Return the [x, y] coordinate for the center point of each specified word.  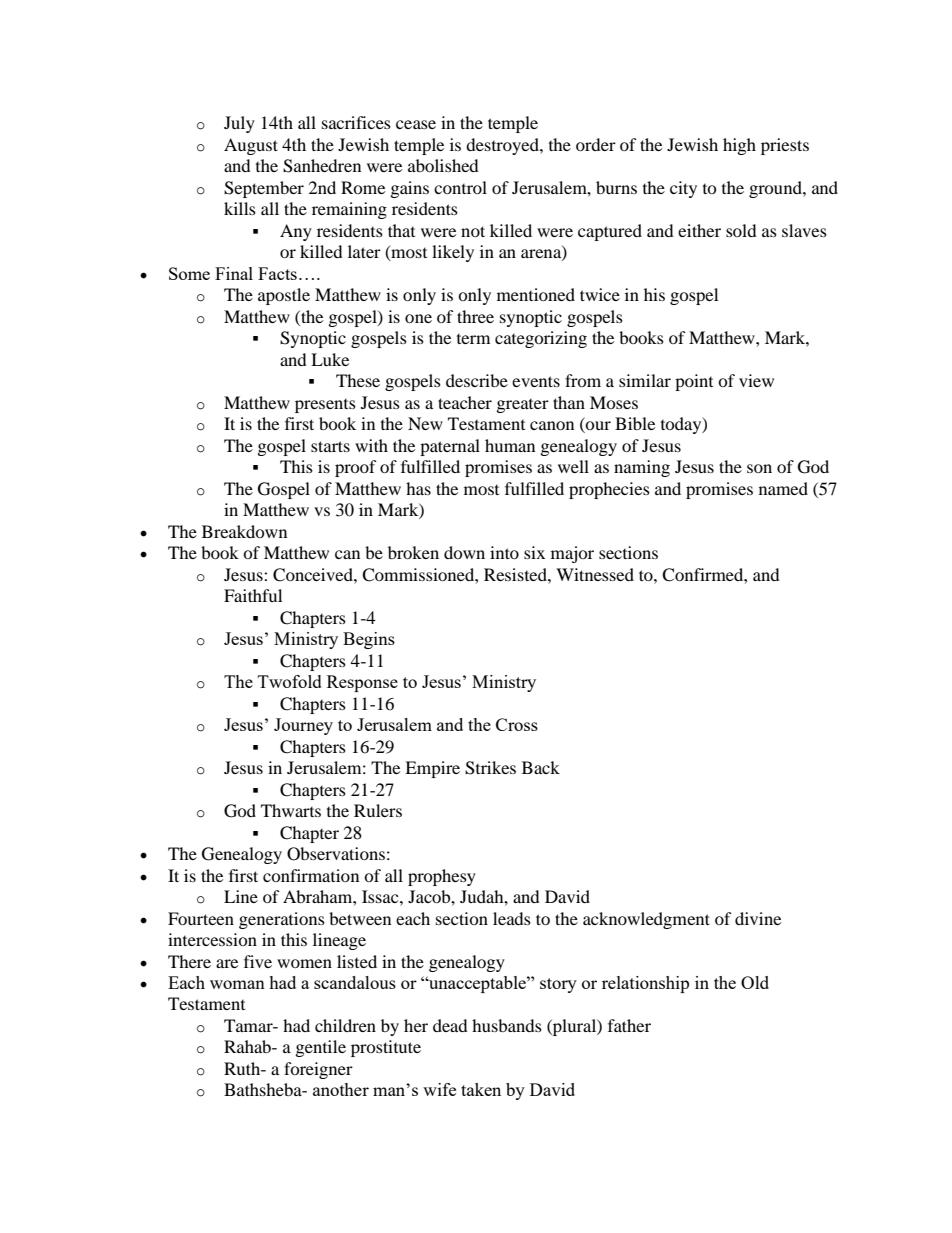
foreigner [318, 1070]
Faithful [253, 595]
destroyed [503, 146]
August [251, 146]
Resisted [516, 574]
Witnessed [595, 574]
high [739, 146]
